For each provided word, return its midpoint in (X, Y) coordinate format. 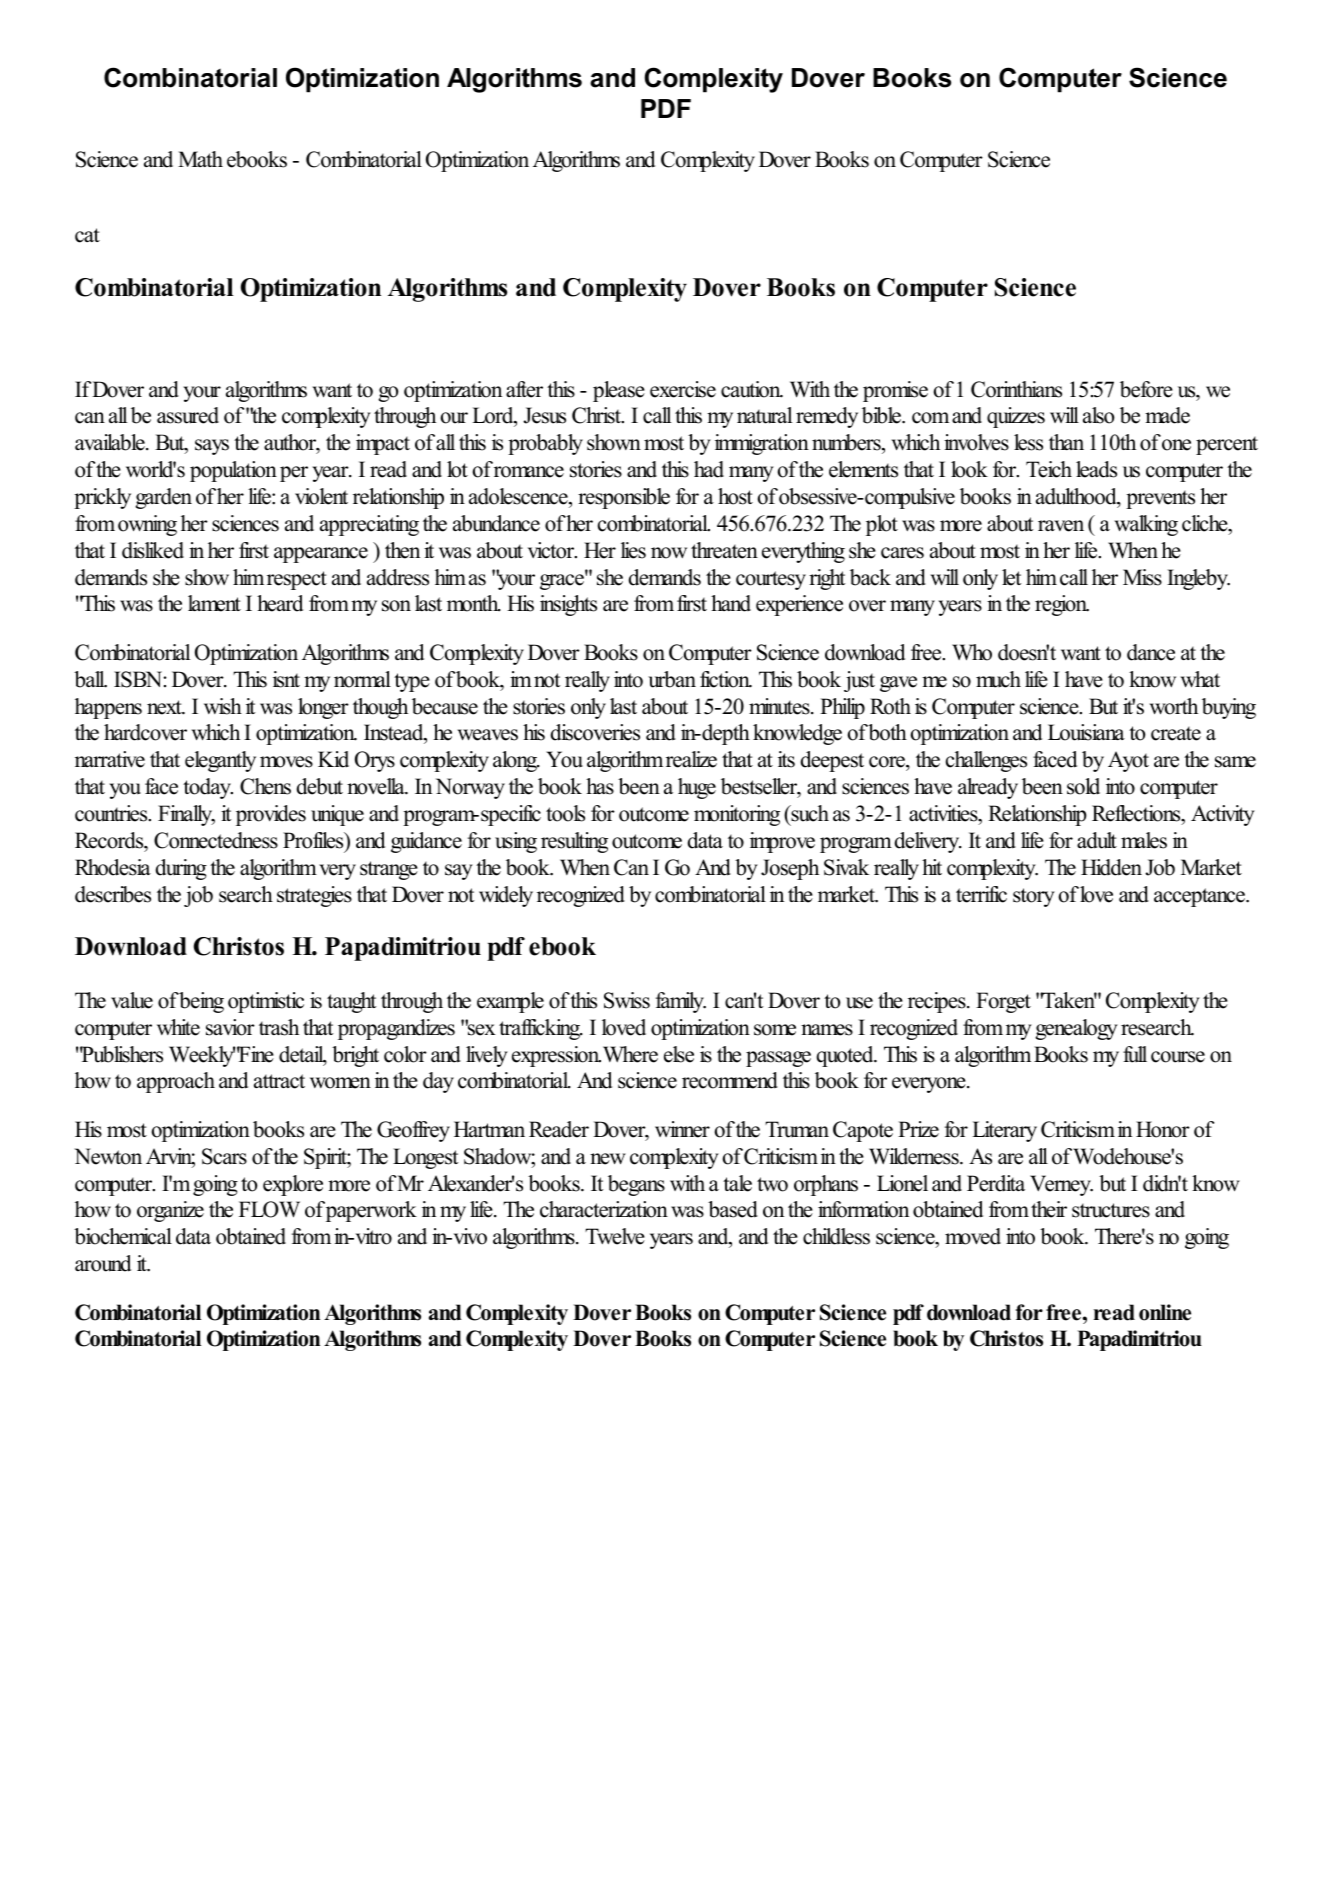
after (524, 389)
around (103, 1263)
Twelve (615, 1236)
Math (200, 159)
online (1165, 1312)
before (1146, 389)
